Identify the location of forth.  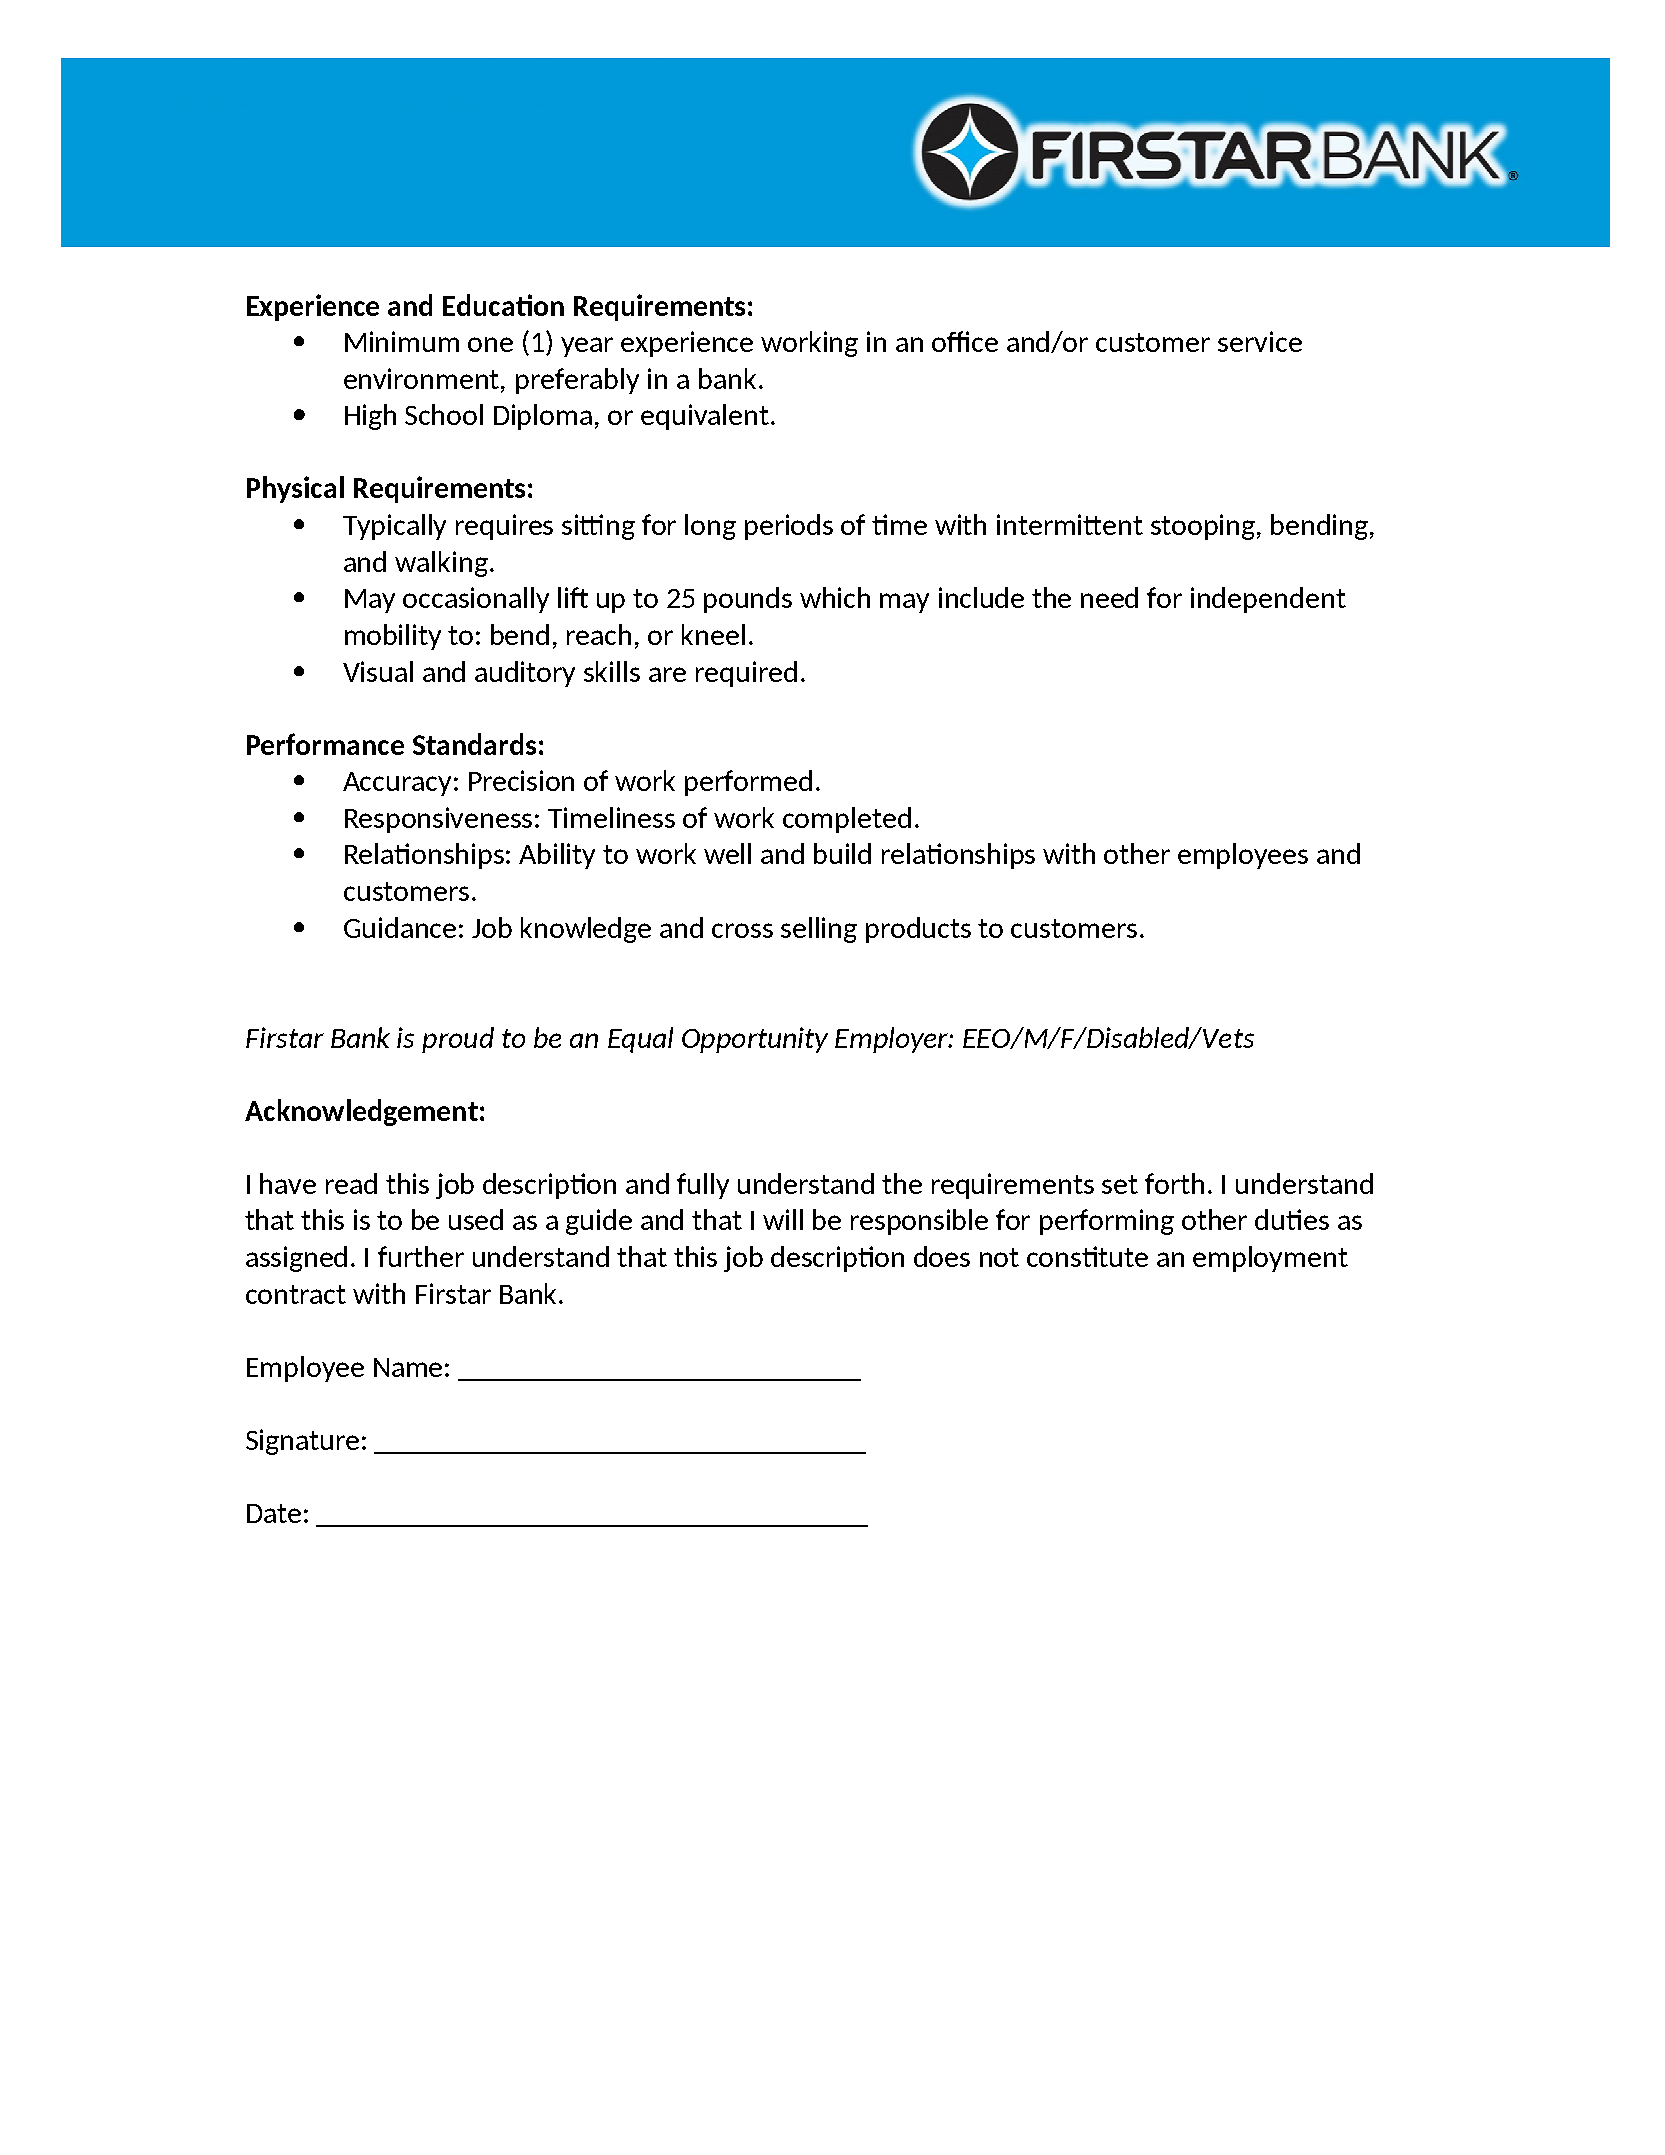
(1174, 1183).
